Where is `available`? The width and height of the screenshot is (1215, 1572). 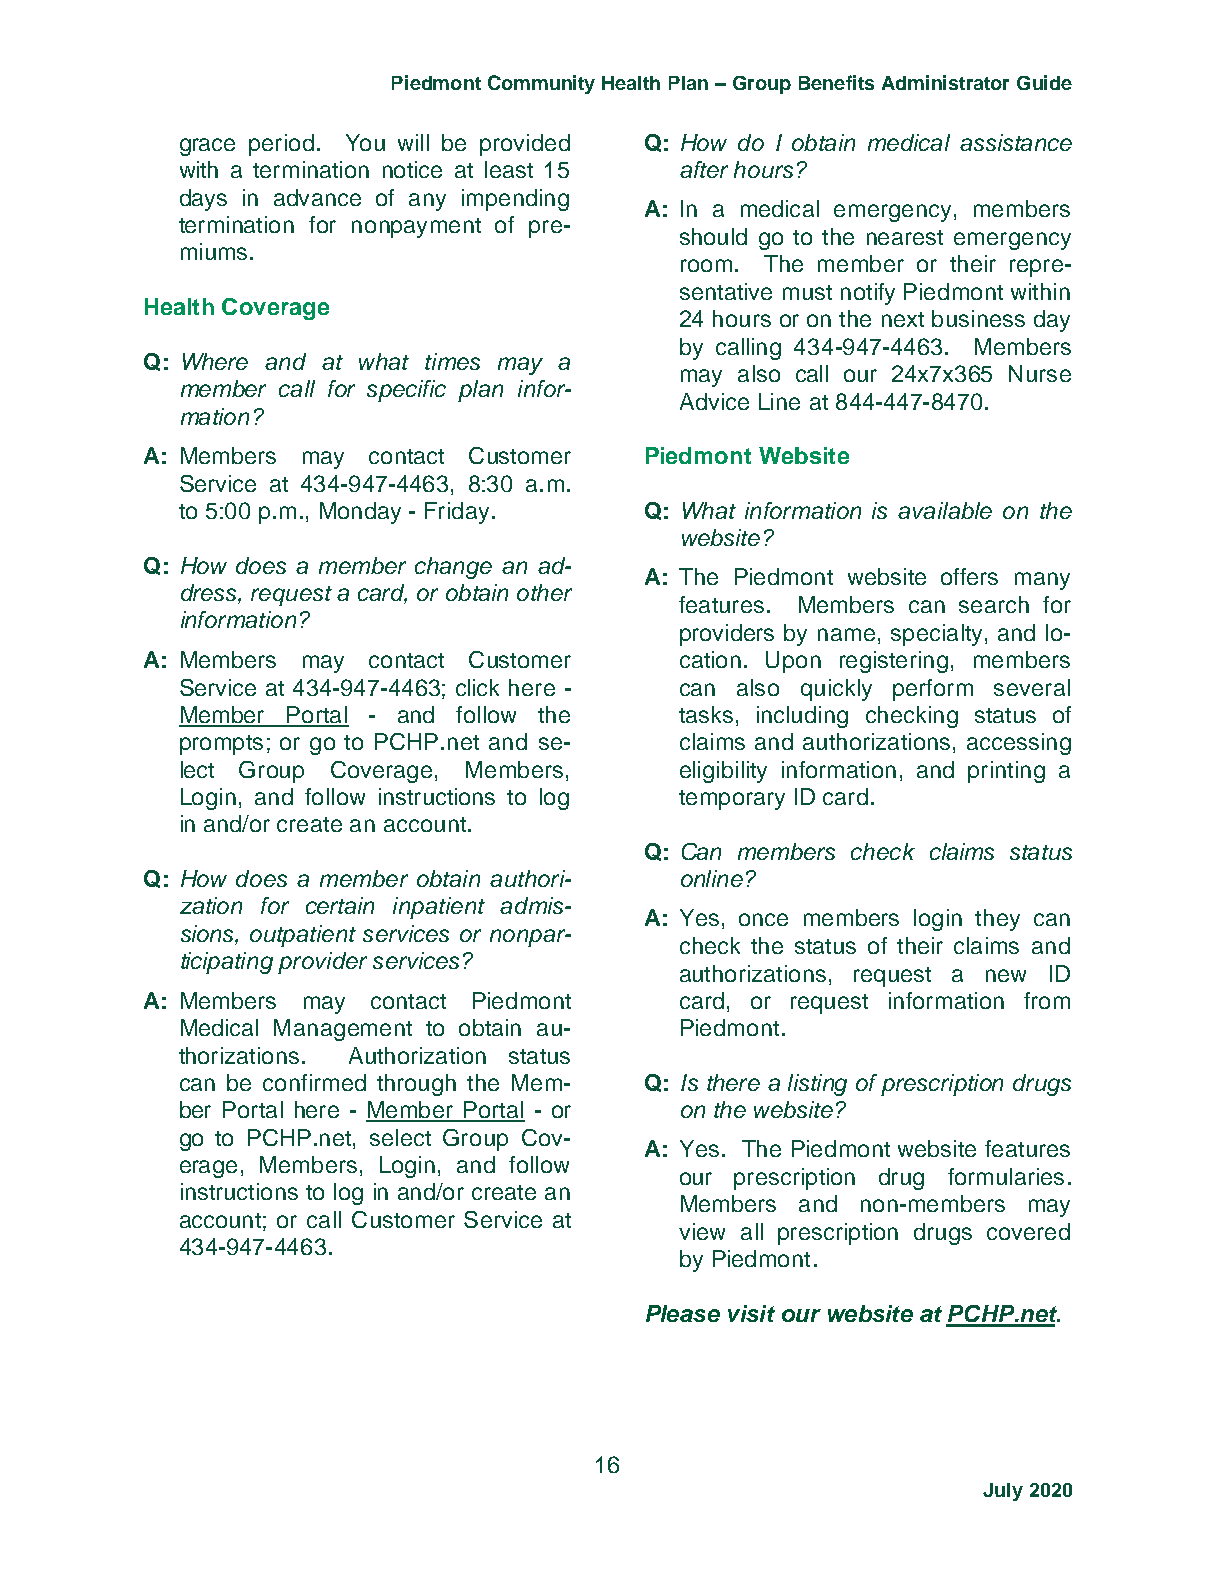
available is located at coordinates (945, 510).
